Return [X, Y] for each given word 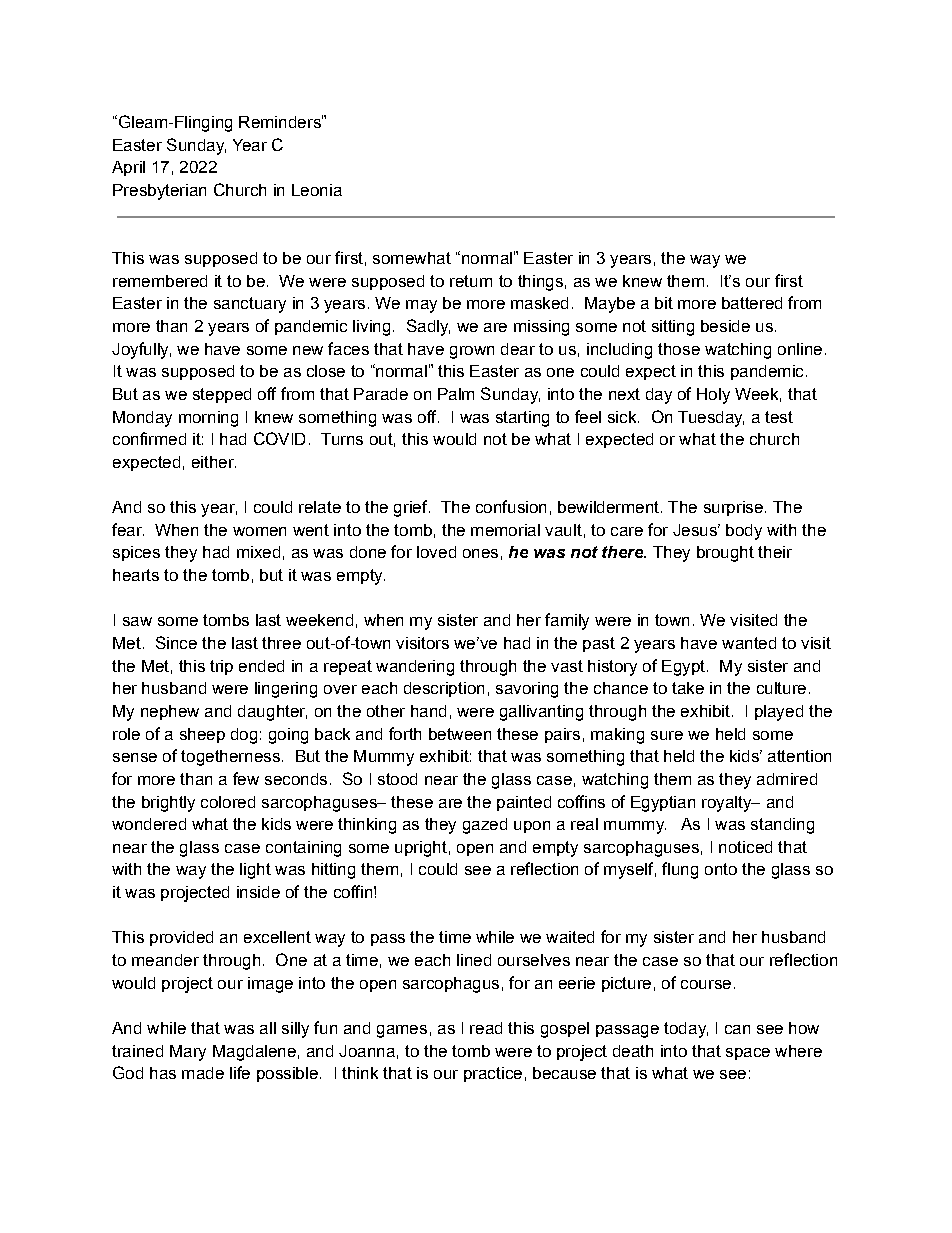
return [471, 281]
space [748, 1054]
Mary [188, 1053]
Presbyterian [159, 192]
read [486, 1028]
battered [752, 303]
